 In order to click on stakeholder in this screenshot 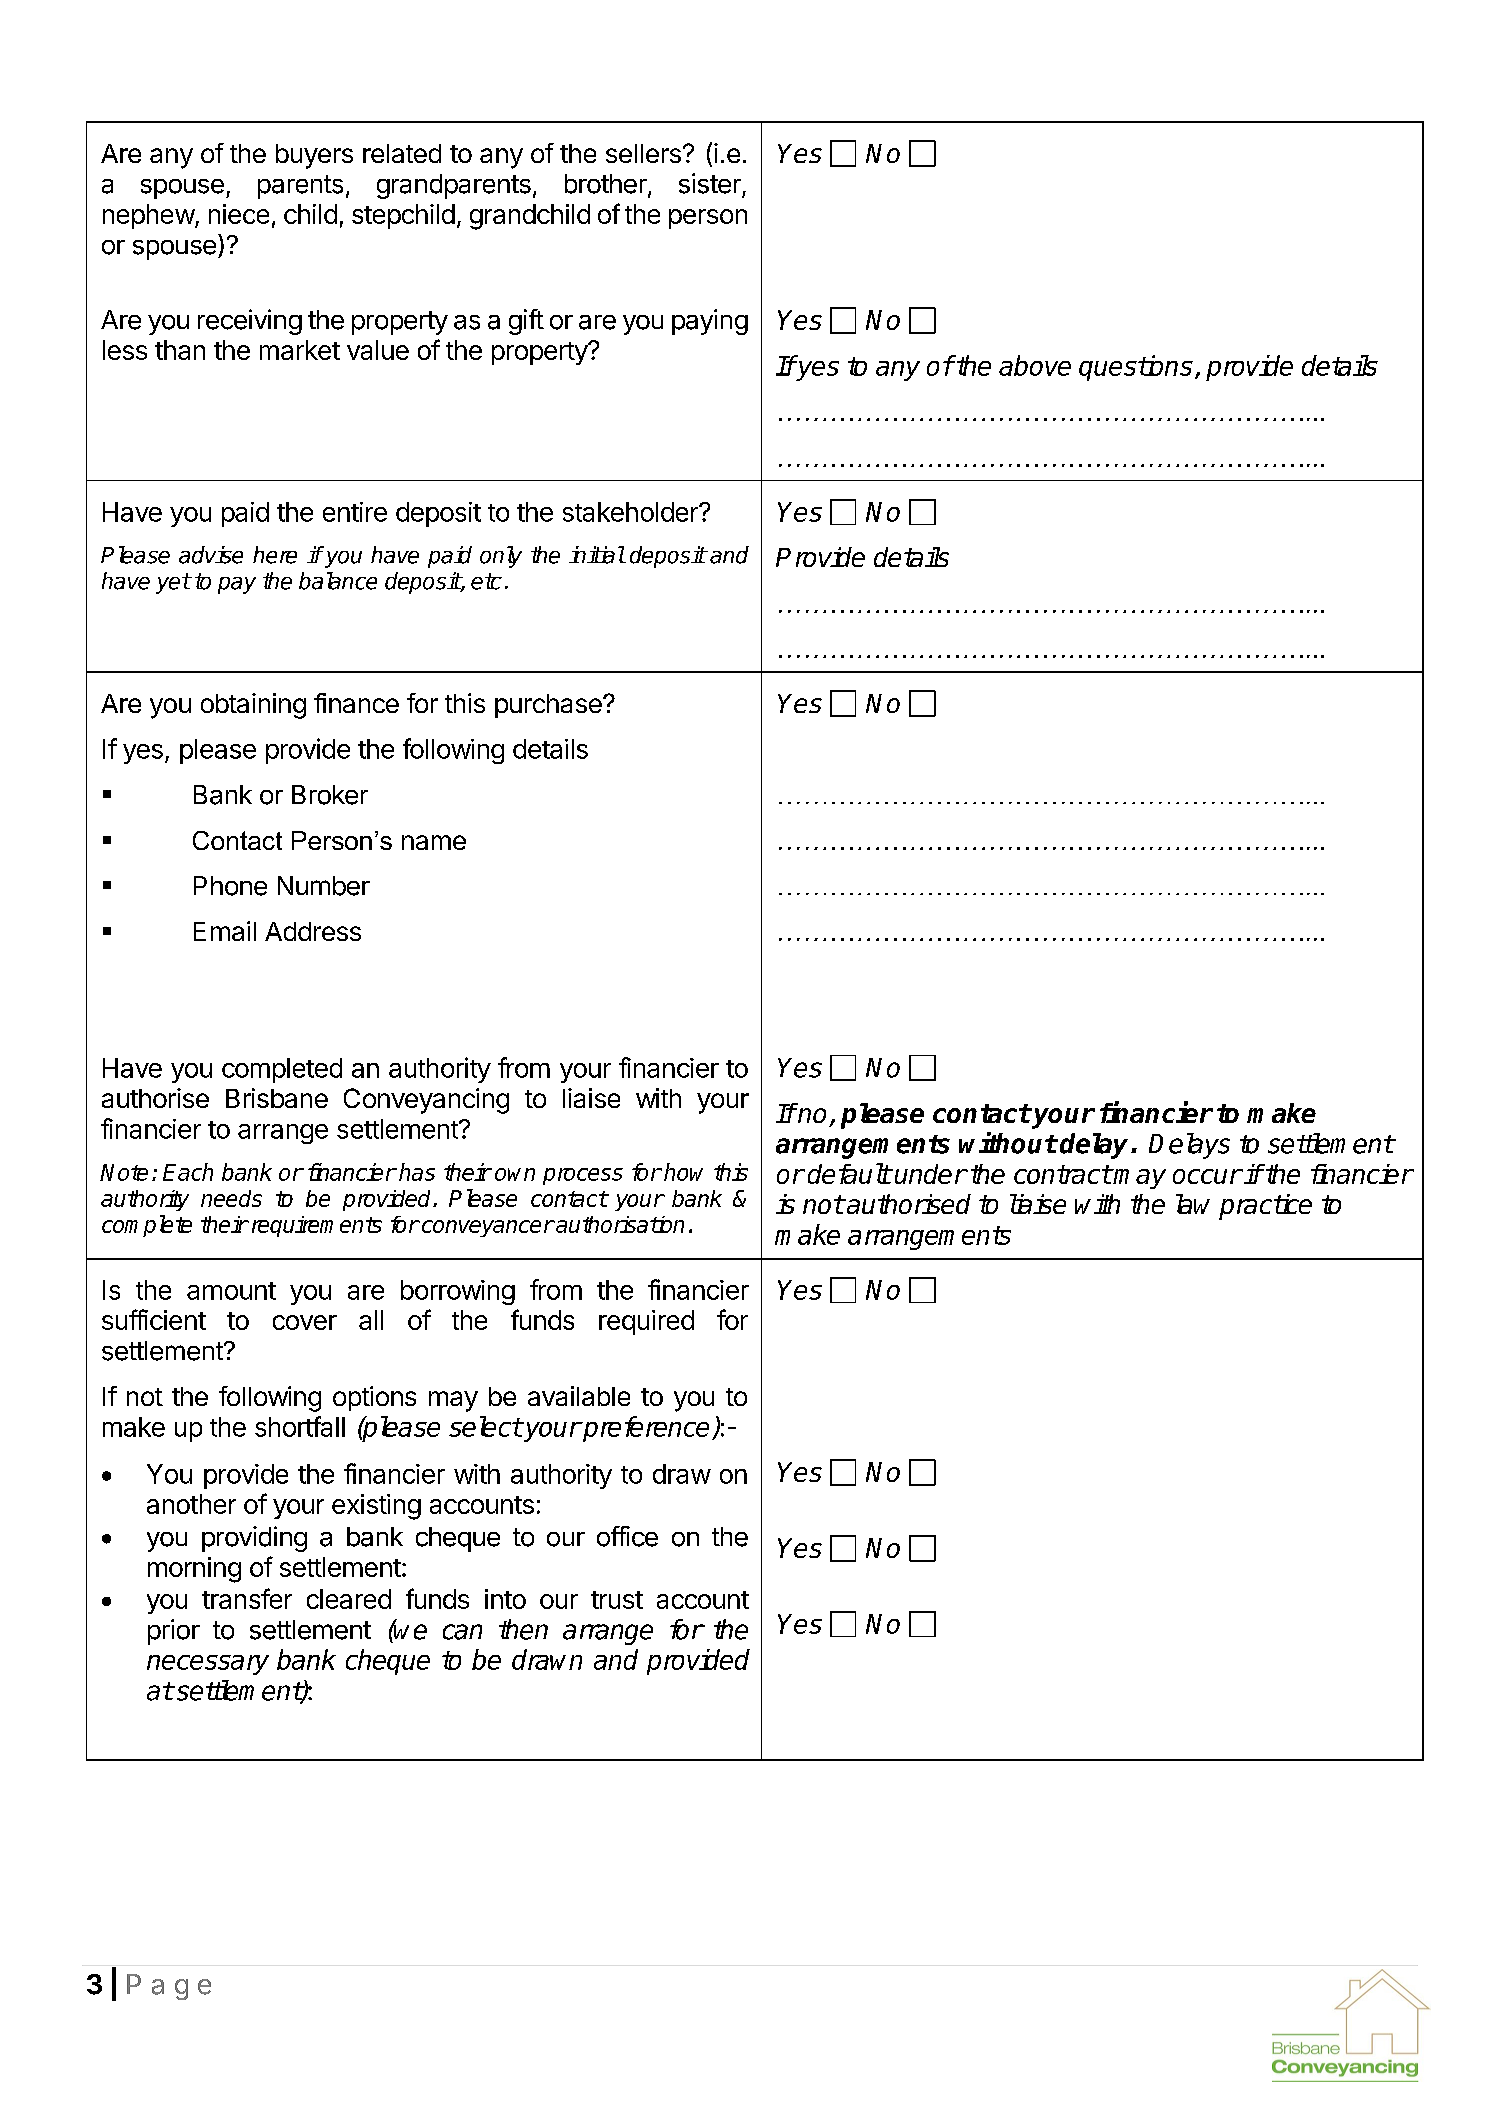, I will do `click(631, 512)`.
